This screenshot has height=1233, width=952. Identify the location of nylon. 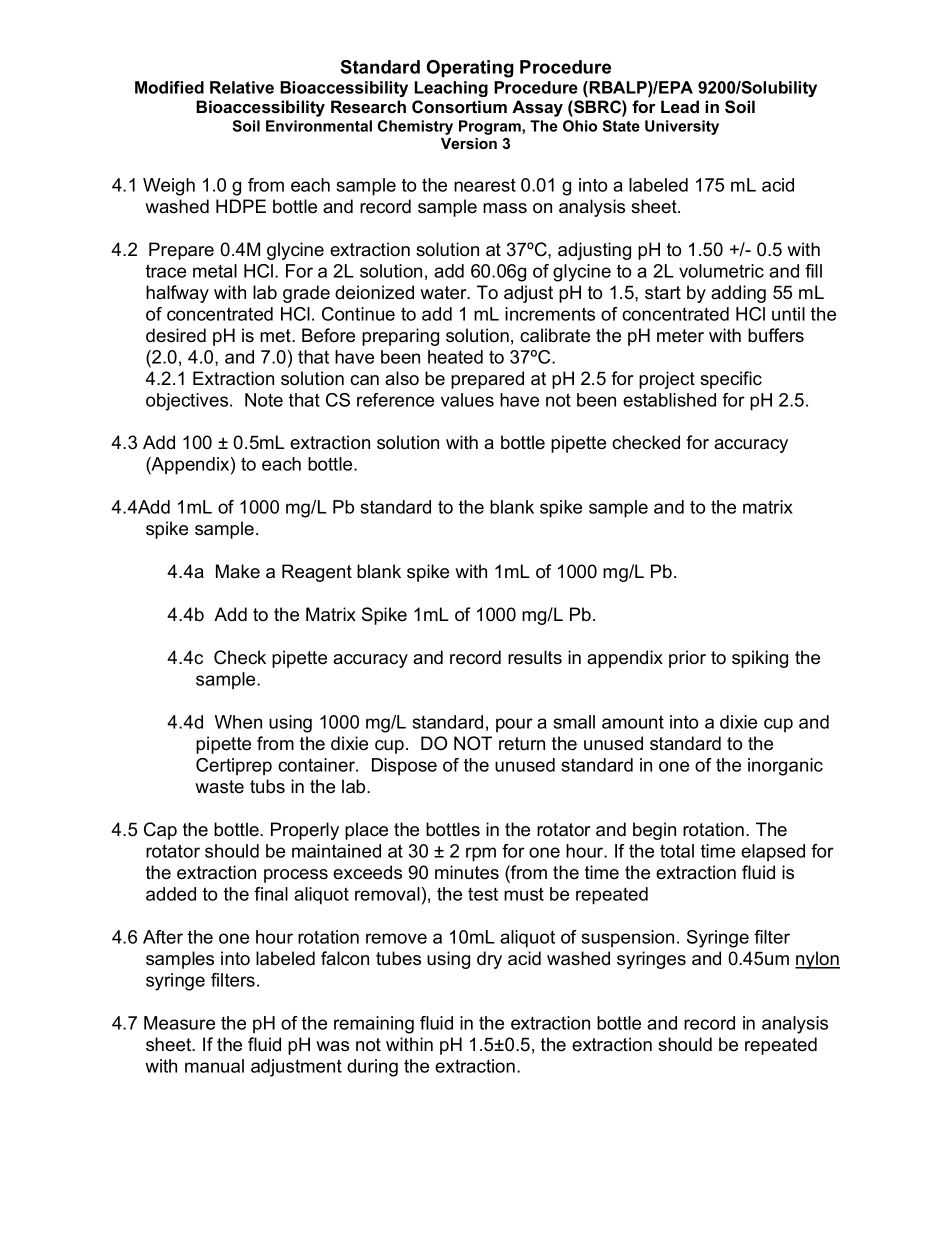
(817, 960).
